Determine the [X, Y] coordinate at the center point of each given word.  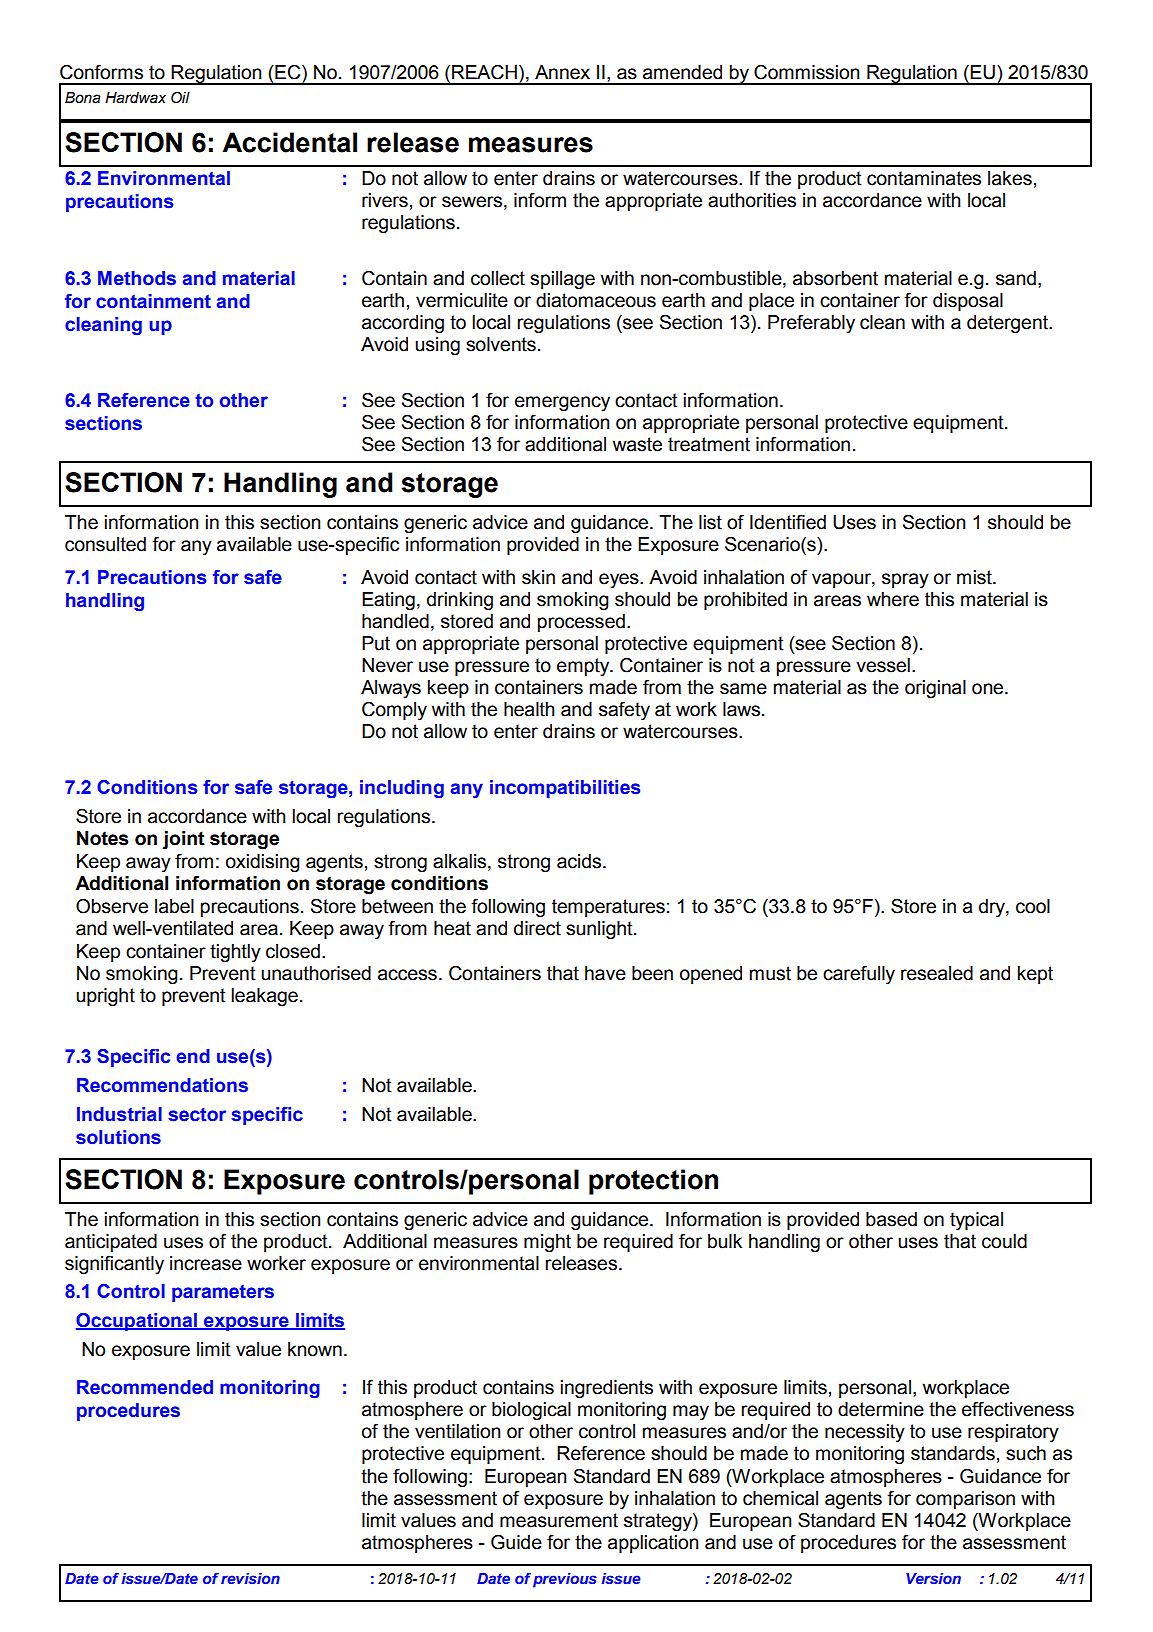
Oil [180, 97]
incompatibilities [565, 789]
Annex [562, 72]
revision [250, 1578]
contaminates [924, 178]
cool [1033, 906]
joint [183, 840]
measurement [559, 1520]
